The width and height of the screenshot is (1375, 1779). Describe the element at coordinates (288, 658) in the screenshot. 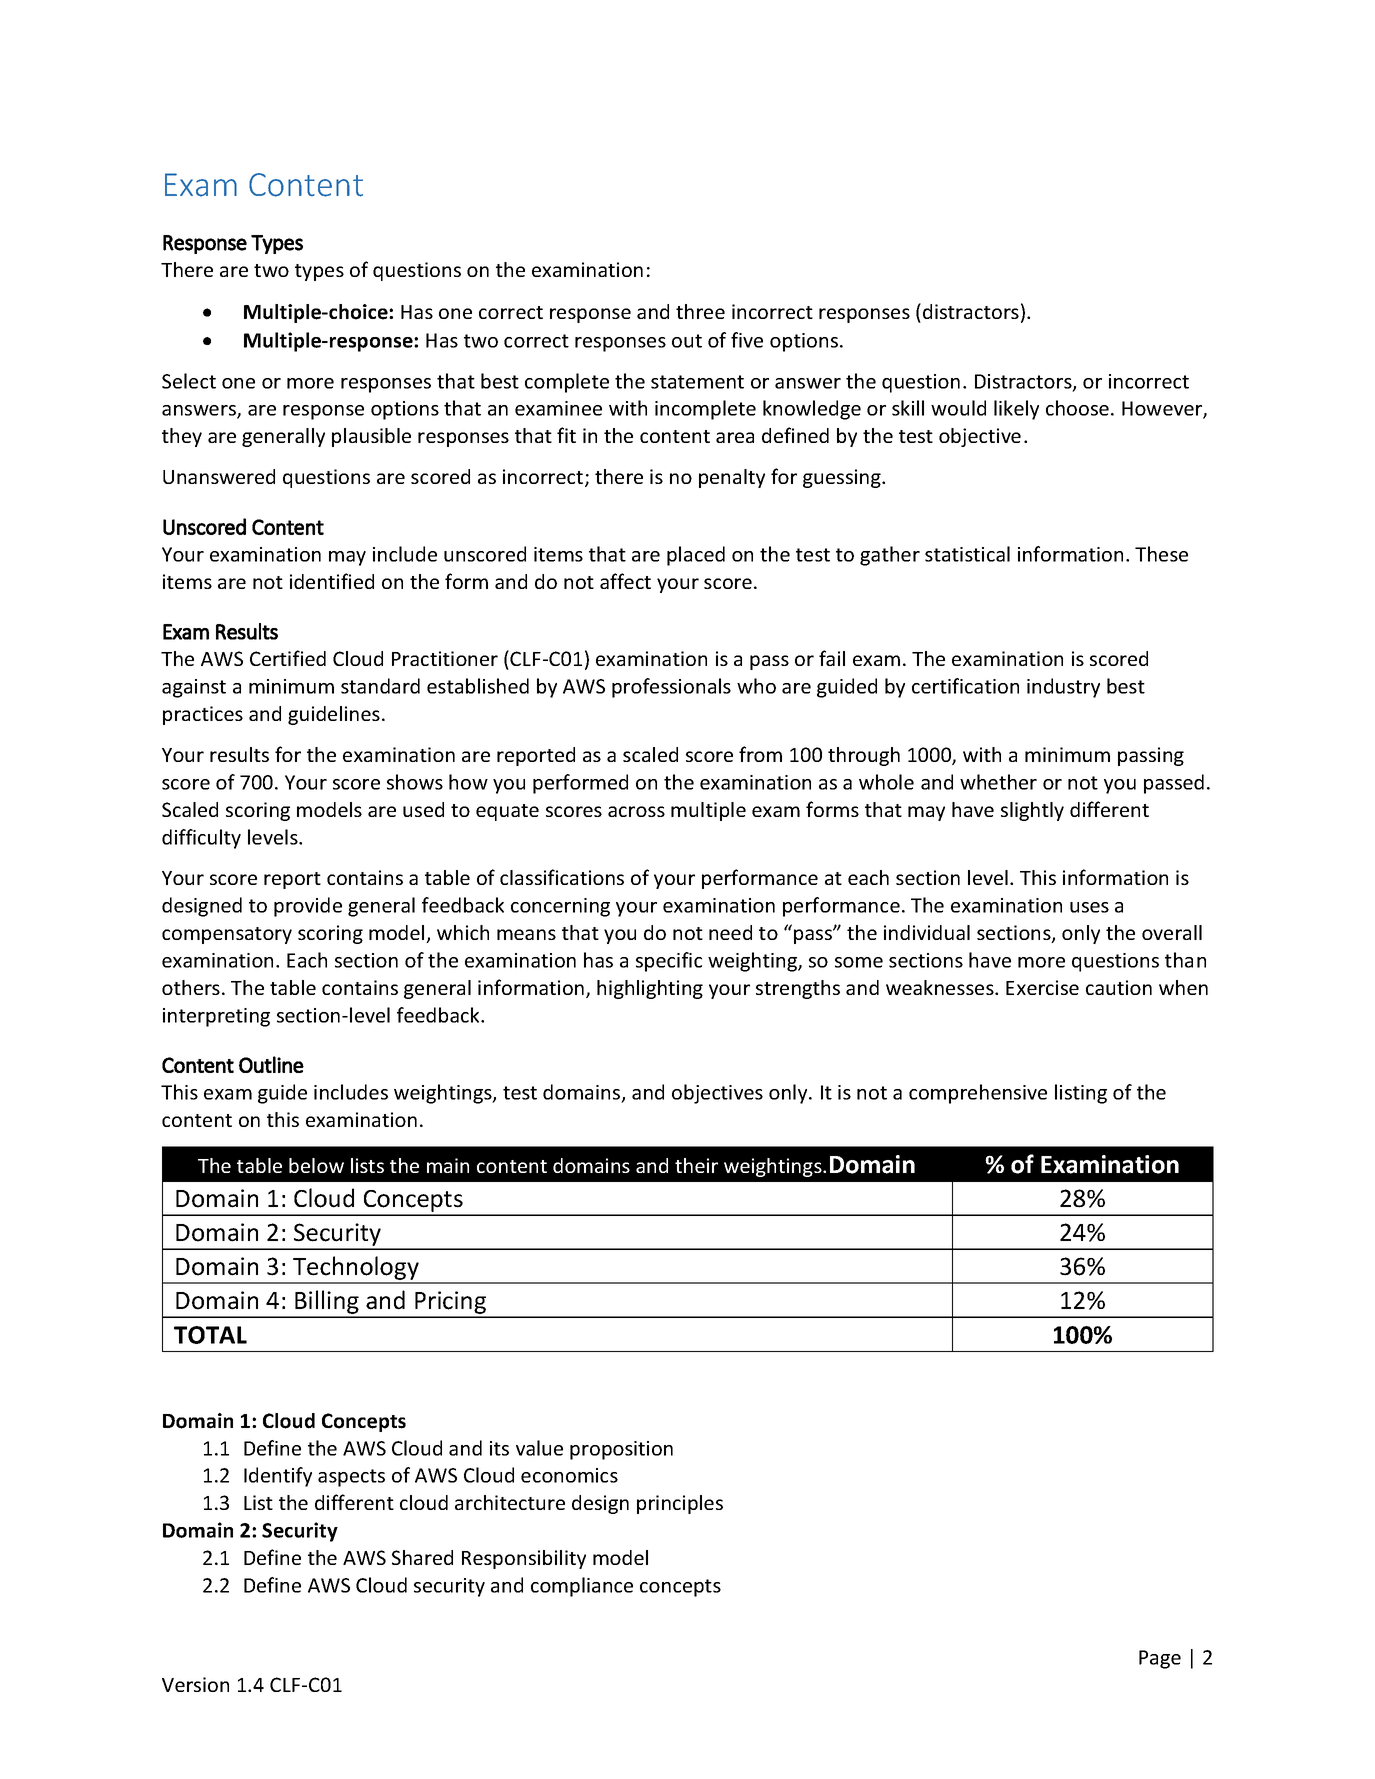

I see `Certified` at that location.
